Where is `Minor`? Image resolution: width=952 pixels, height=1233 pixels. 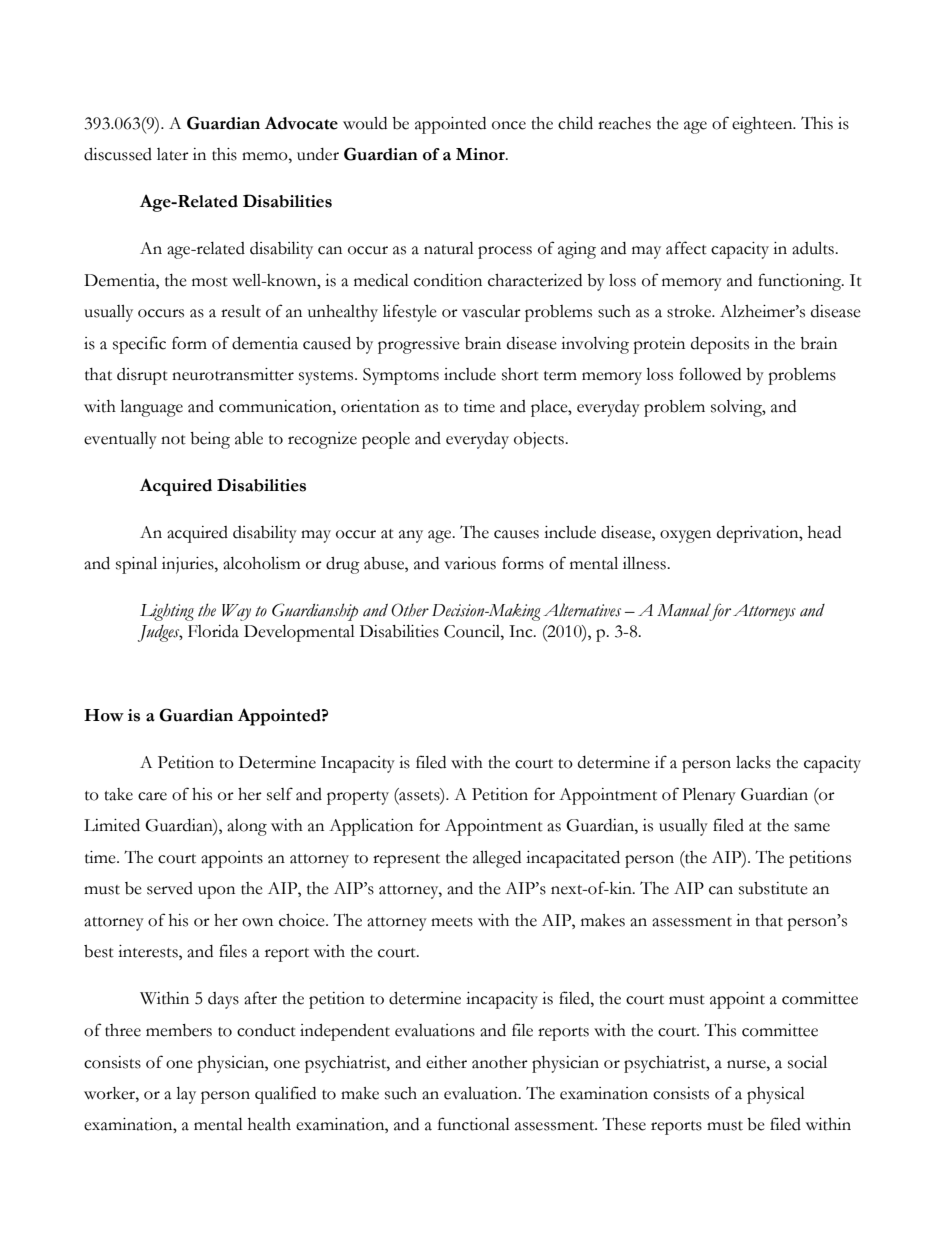 Minor is located at coordinates (481, 154).
